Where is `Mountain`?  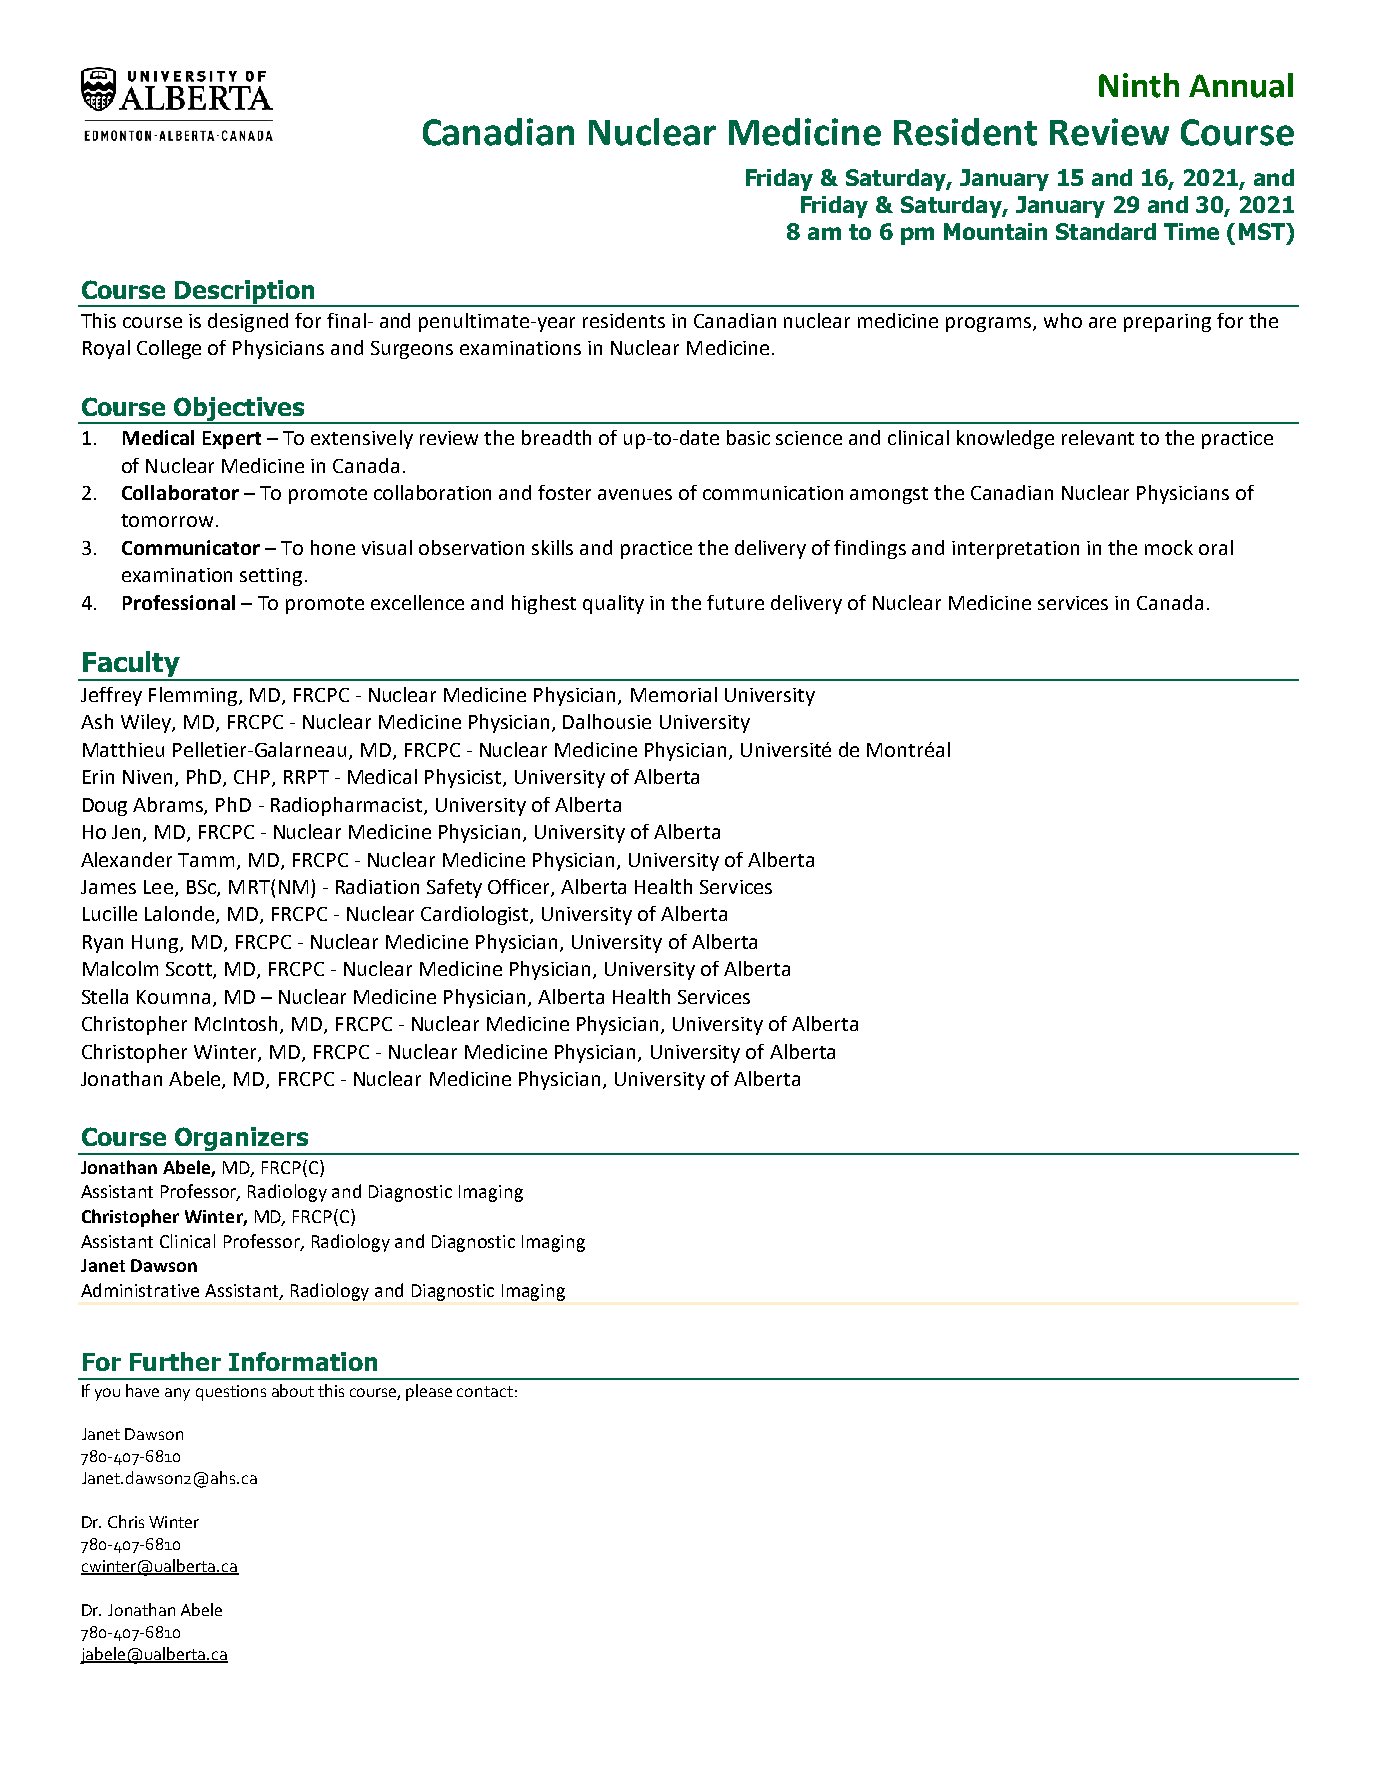 Mountain is located at coordinates (995, 231).
